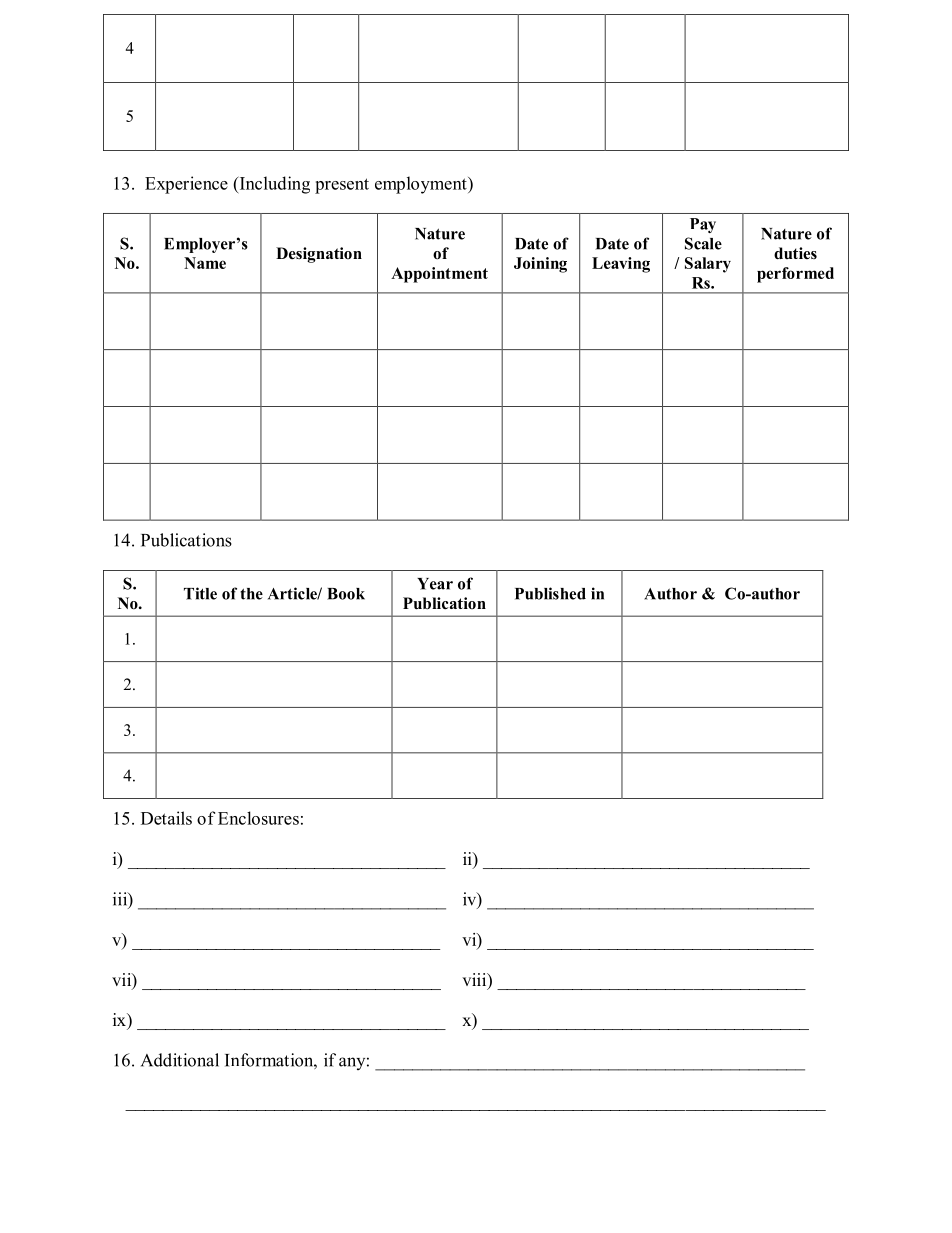  What do you see at coordinates (439, 275) in the screenshot?
I see `Appointment` at bounding box center [439, 275].
